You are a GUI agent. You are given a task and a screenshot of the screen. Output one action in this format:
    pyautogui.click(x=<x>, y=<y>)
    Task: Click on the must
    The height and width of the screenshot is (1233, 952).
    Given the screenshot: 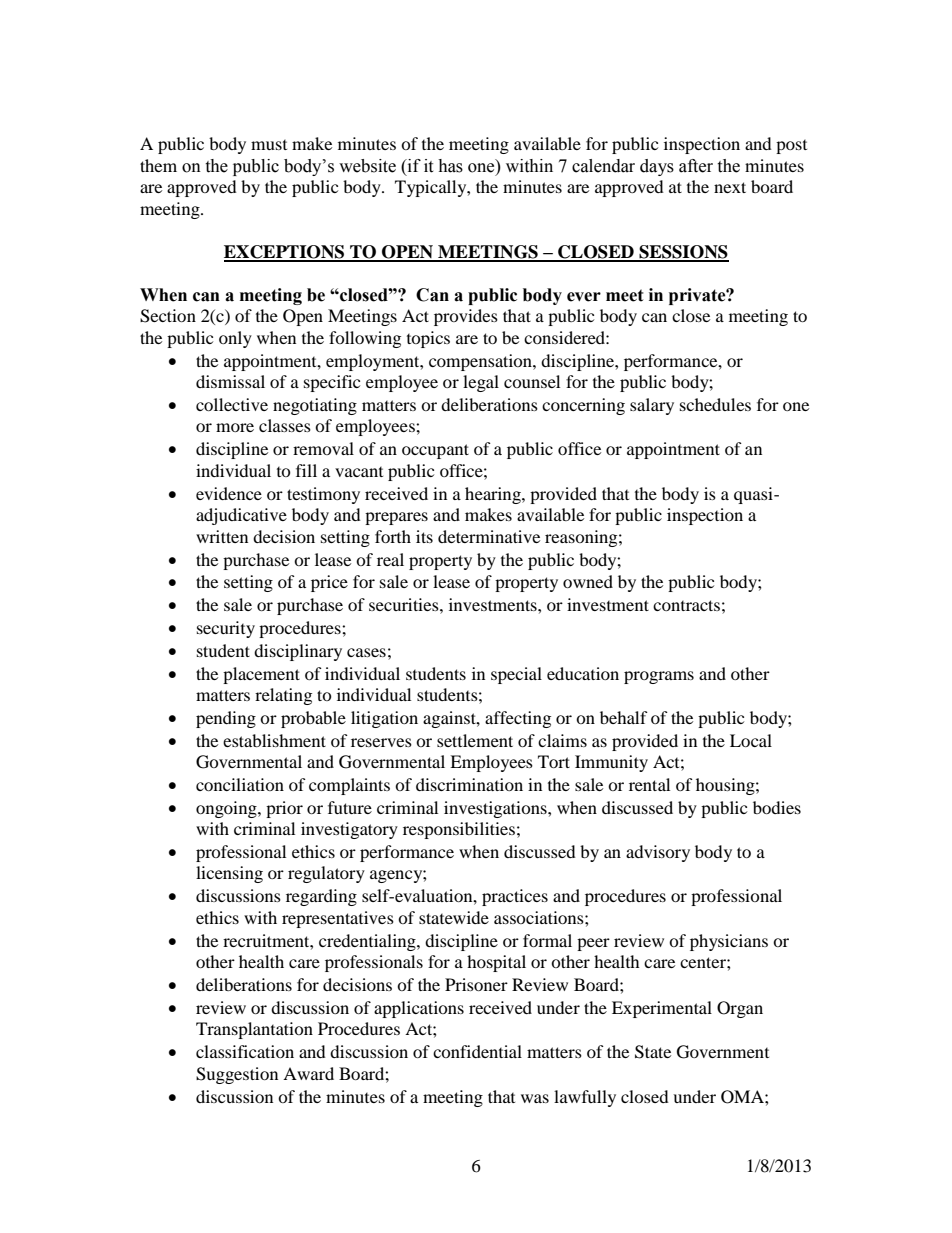 What is the action you would take?
    pyautogui.click(x=269, y=145)
